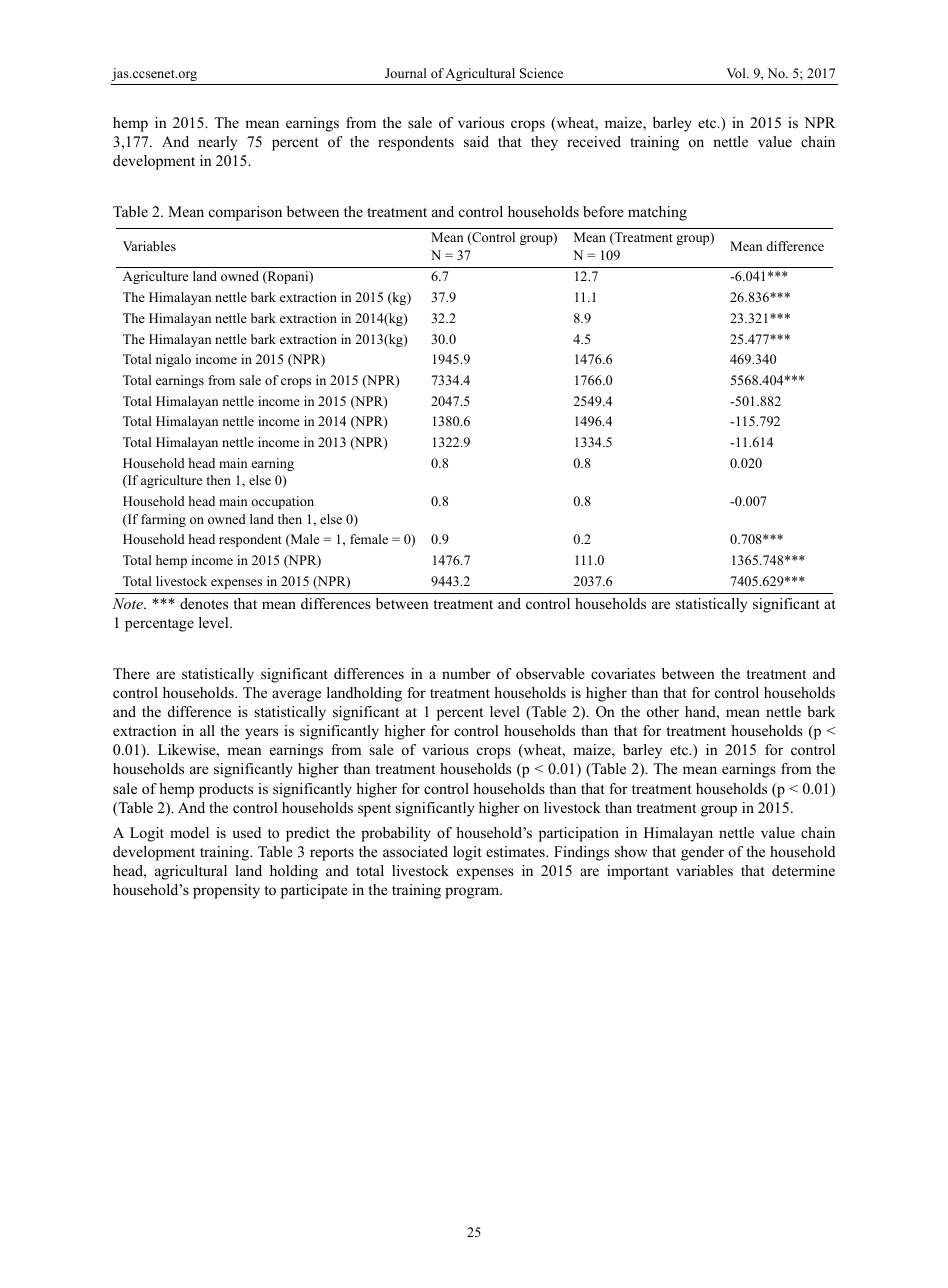  Describe the element at coordinates (663, 711) in the page. I see `other` at that location.
